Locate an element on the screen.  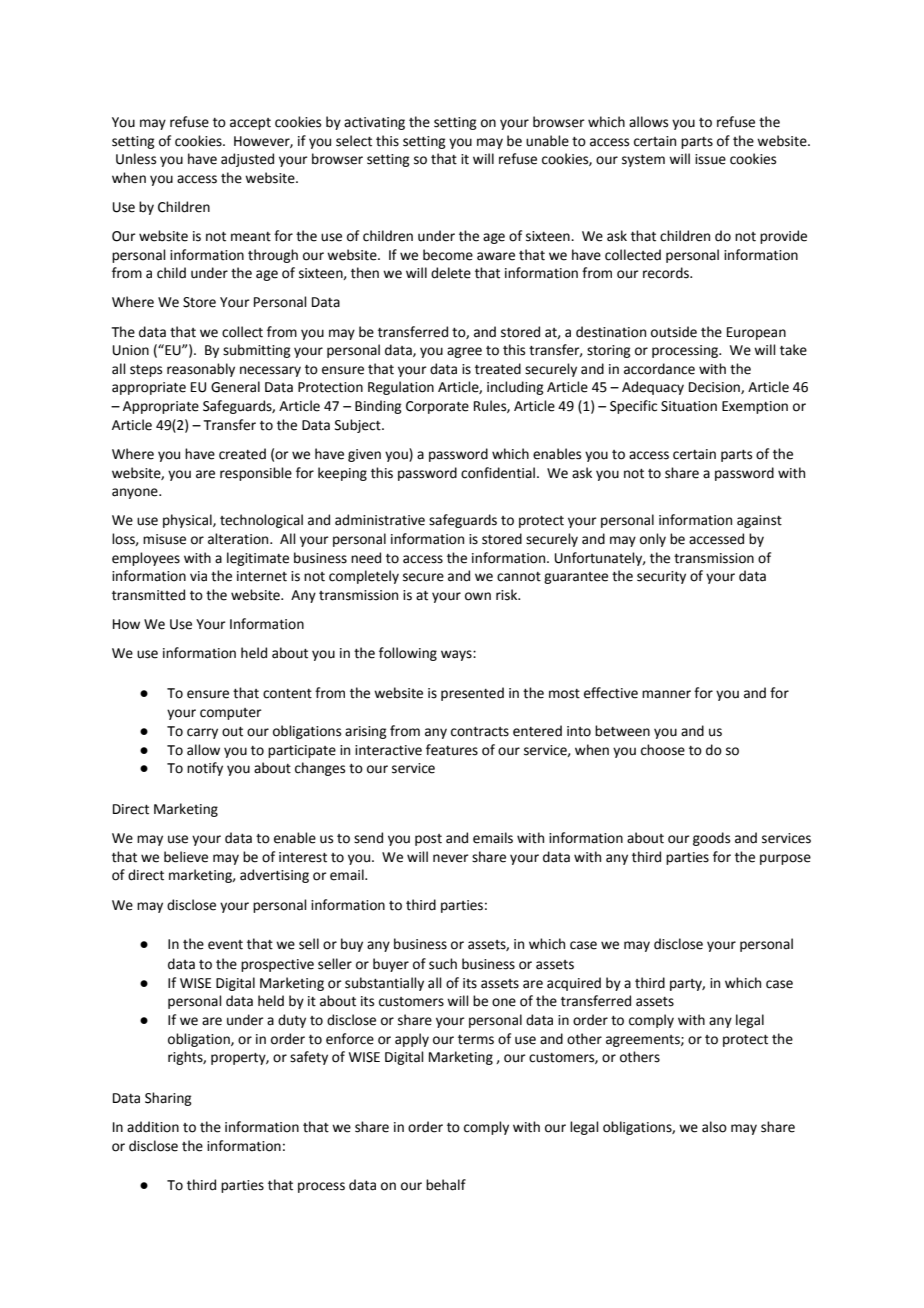
adjusted is located at coordinates (247, 160).
